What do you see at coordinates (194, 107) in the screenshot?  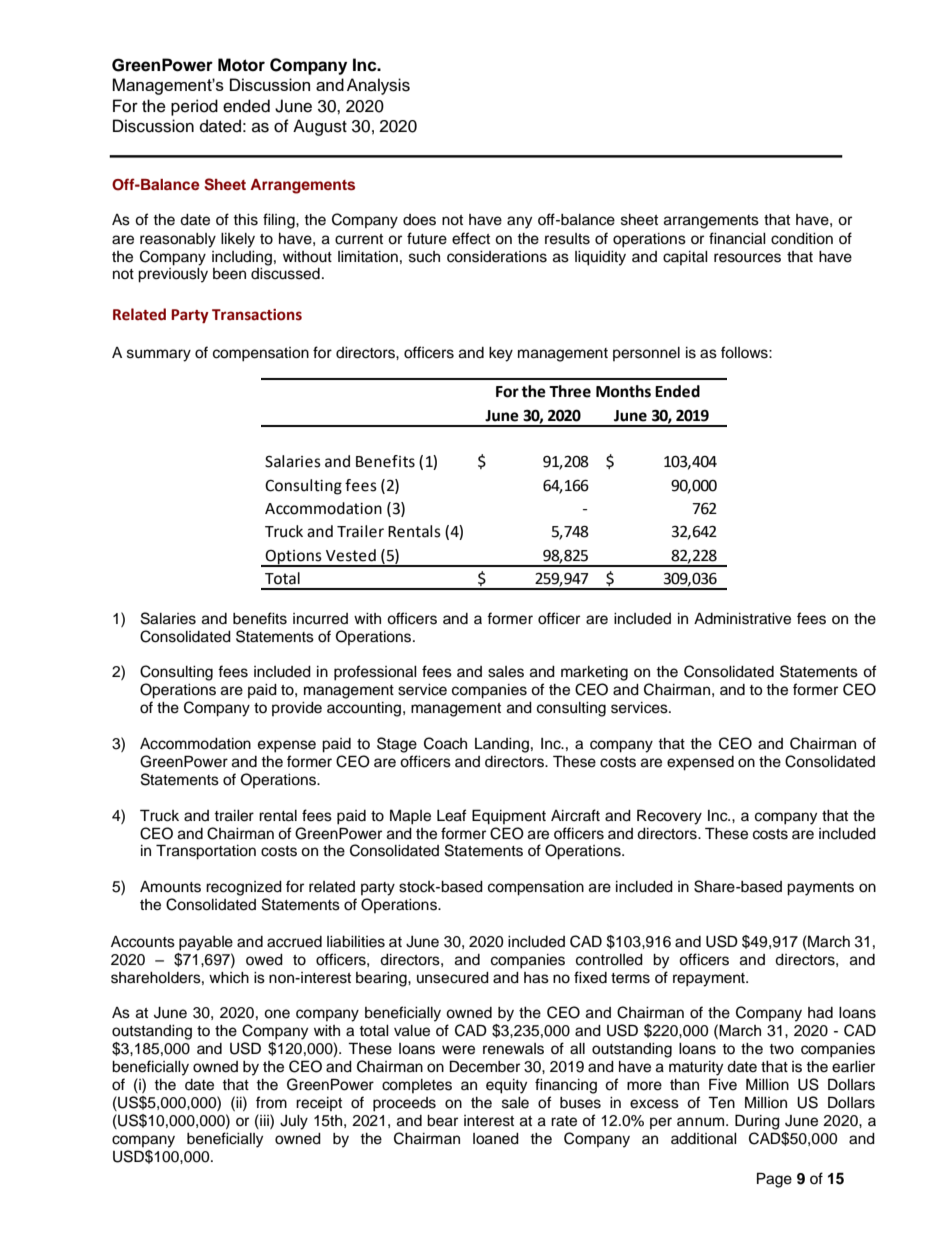 I see `period` at bounding box center [194, 107].
